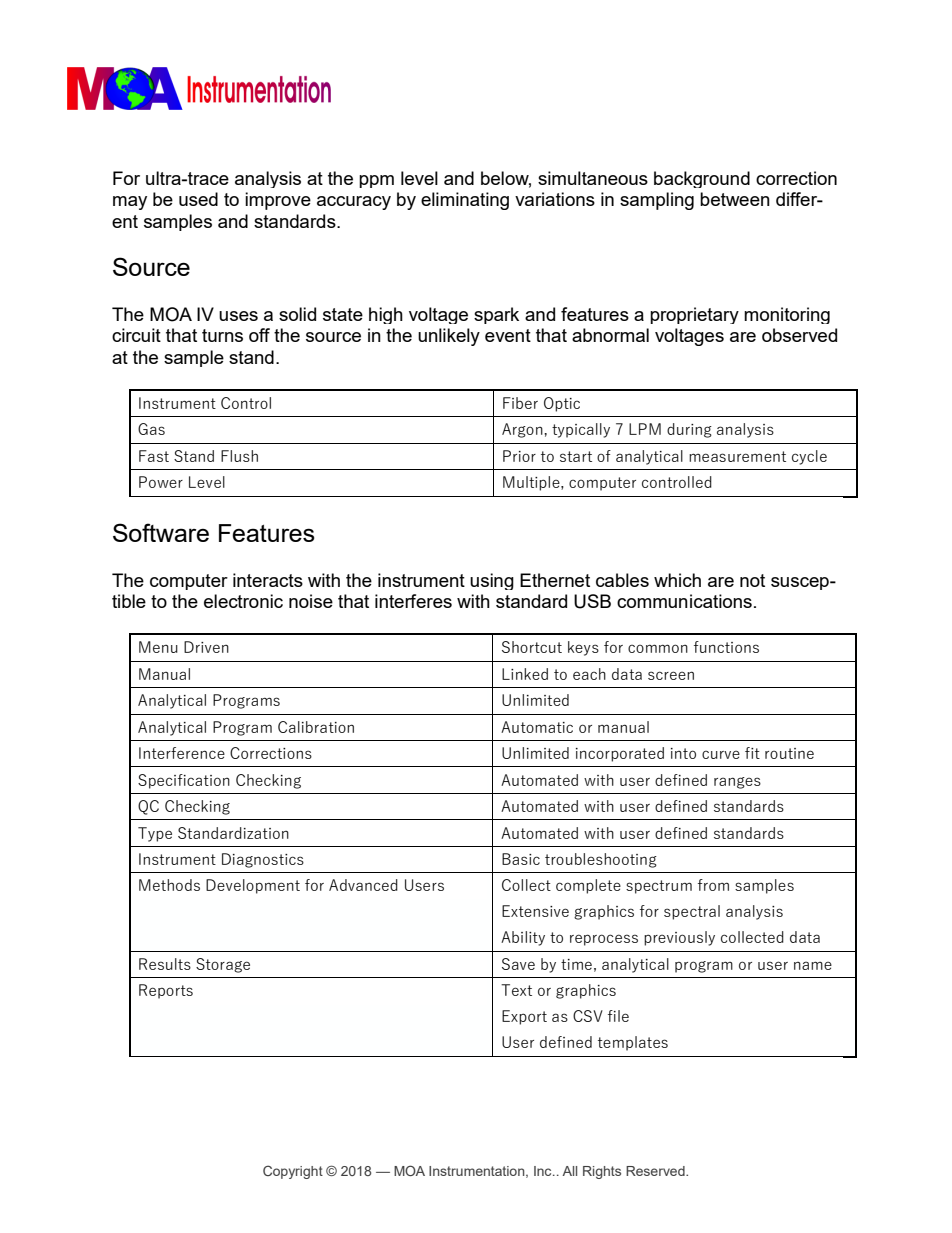 Image resolution: width=952 pixels, height=1233 pixels. Describe the element at coordinates (735, 199) in the page. I see `between` at that location.
